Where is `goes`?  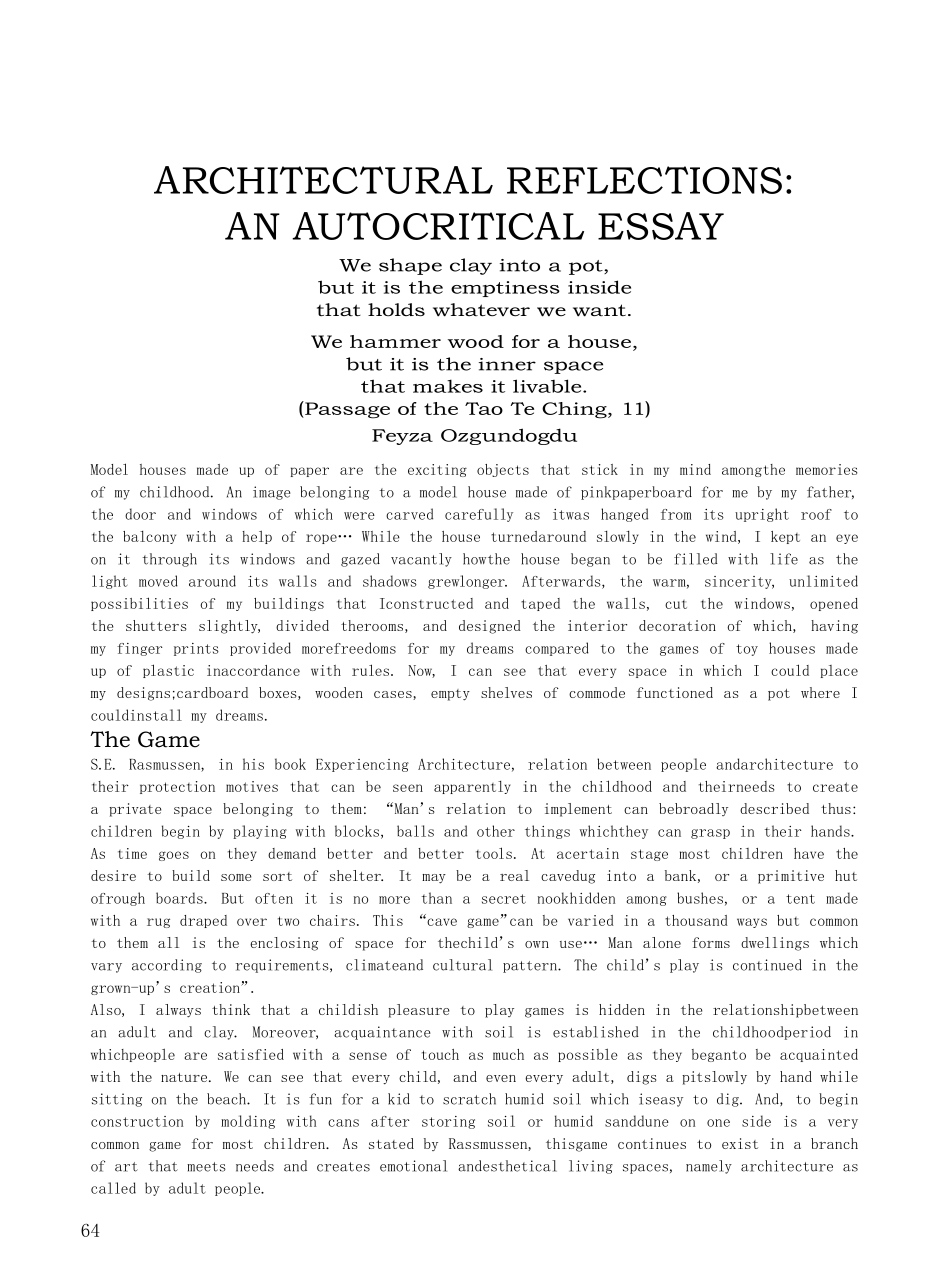
goes is located at coordinates (174, 856).
